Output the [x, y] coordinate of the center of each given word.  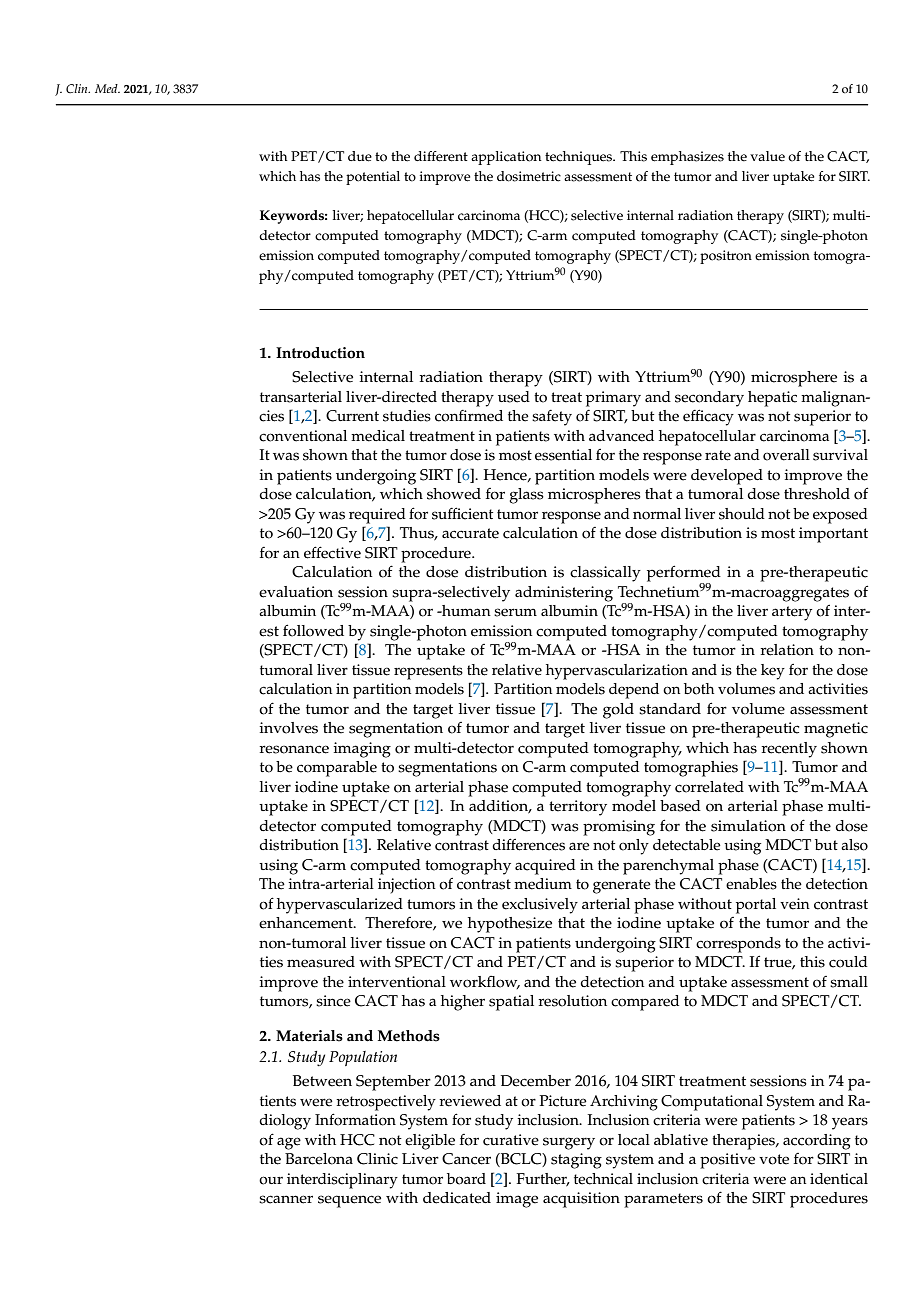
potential [373, 178]
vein [795, 904]
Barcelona [319, 1159]
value [767, 156]
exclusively [540, 906]
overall [786, 455]
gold [618, 711]
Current [352, 416]
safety [552, 418]
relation [787, 650]
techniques [580, 158]
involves [288, 728]
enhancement [307, 923]
